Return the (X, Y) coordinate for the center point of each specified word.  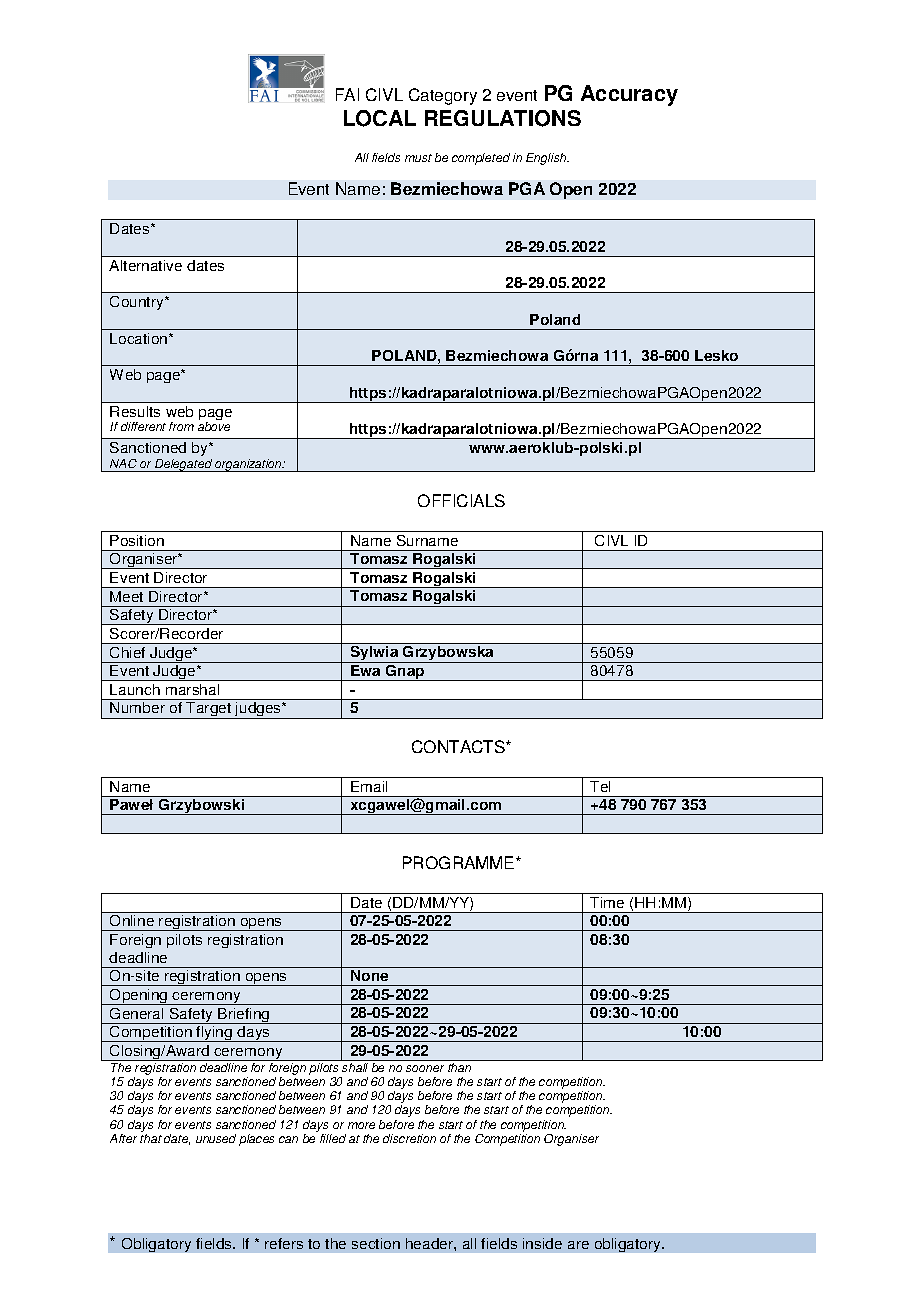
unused (216, 1138)
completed (481, 159)
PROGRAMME (460, 862)
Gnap (405, 673)
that (151, 1138)
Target (209, 710)
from (181, 426)
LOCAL (380, 118)
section (376, 1243)
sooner (425, 1068)
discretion (409, 1138)
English (547, 159)
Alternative (145, 265)
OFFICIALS (461, 500)
